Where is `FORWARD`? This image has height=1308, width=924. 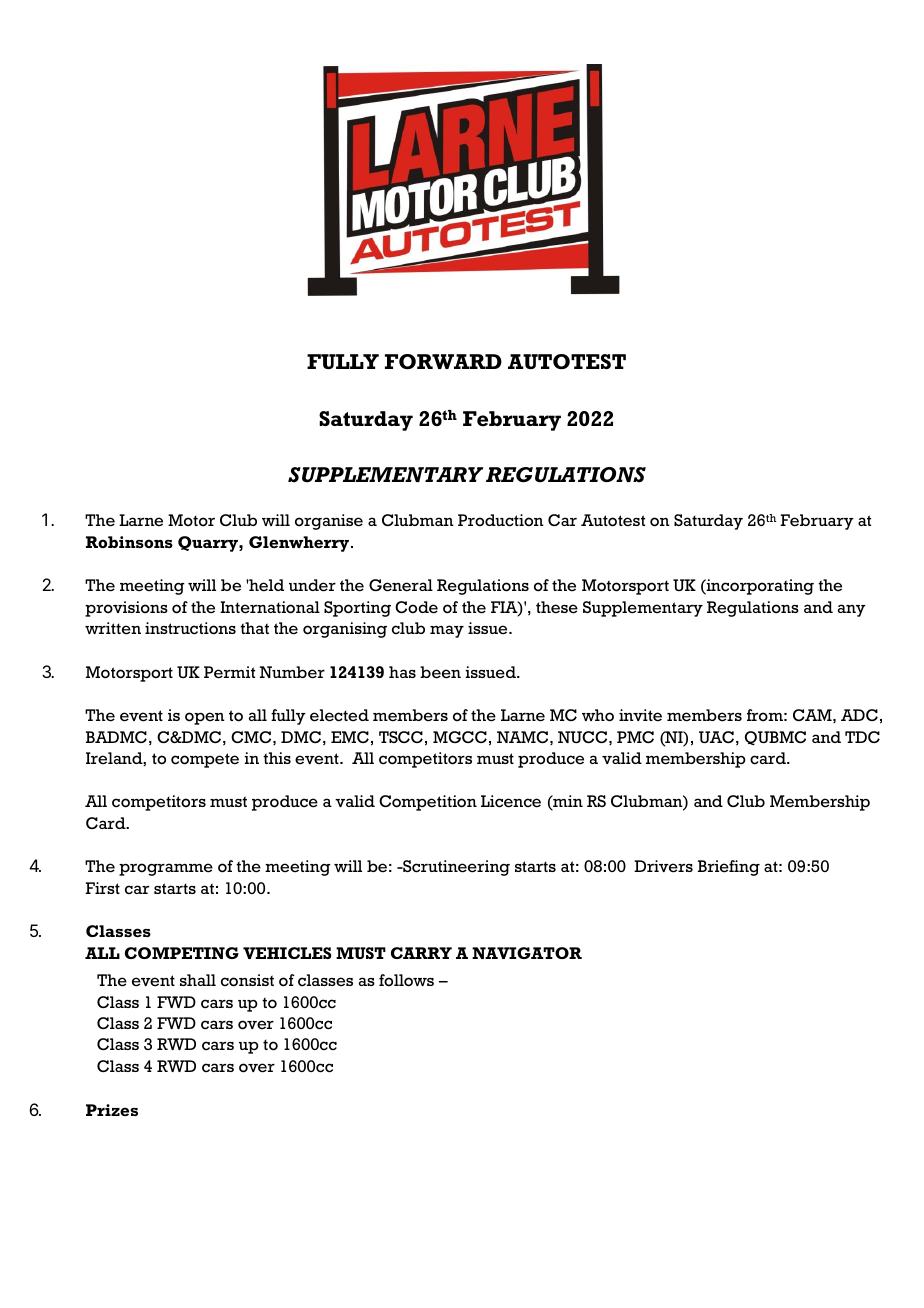 FORWARD is located at coordinates (443, 361).
